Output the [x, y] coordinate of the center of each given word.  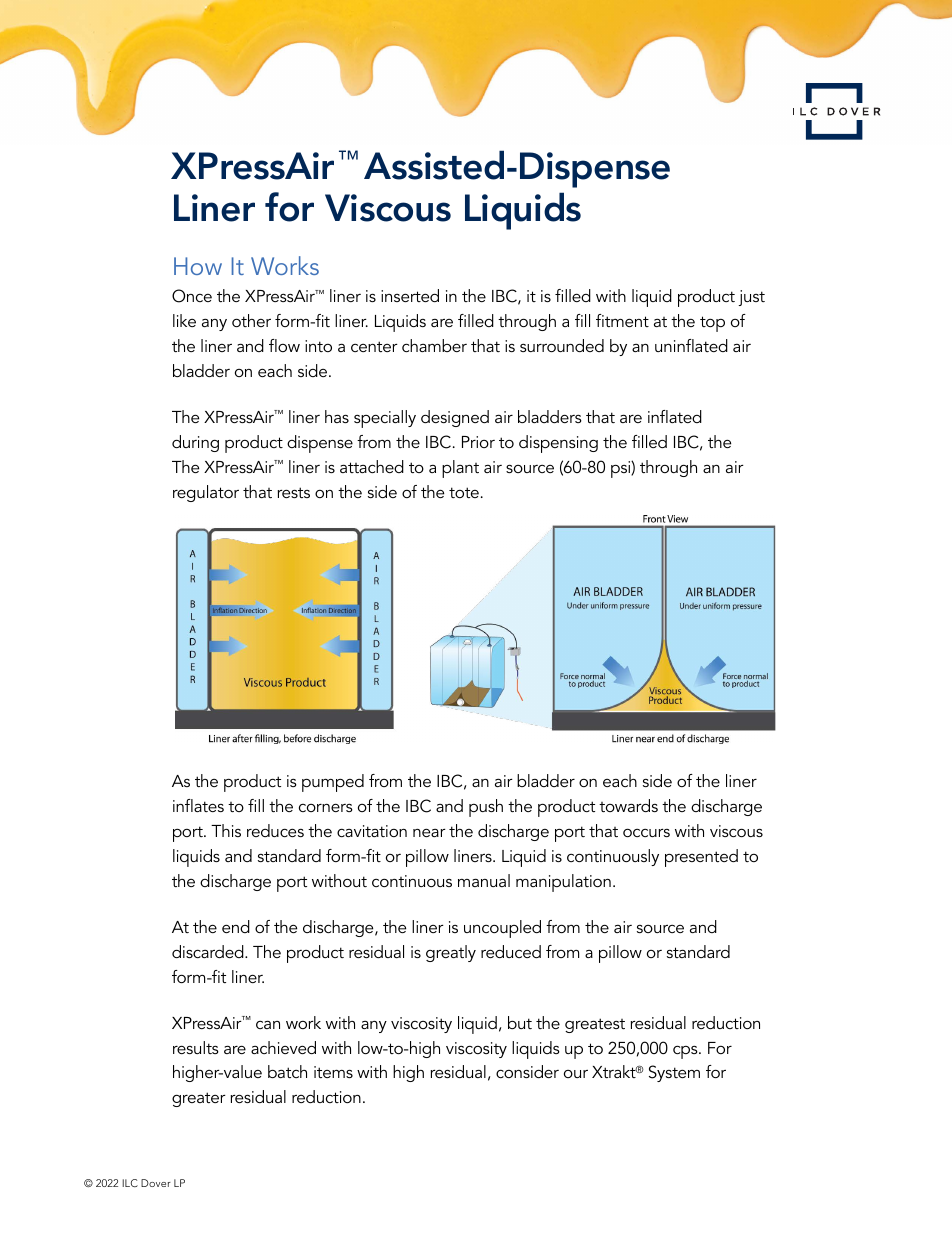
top [712, 324]
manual [484, 880]
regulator [206, 493]
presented [701, 858]
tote [464, 492]
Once [192, 296]
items [333, 1072]
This [226, 830]
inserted [410, 295]
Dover [156, 1183]
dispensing [558, 444]
